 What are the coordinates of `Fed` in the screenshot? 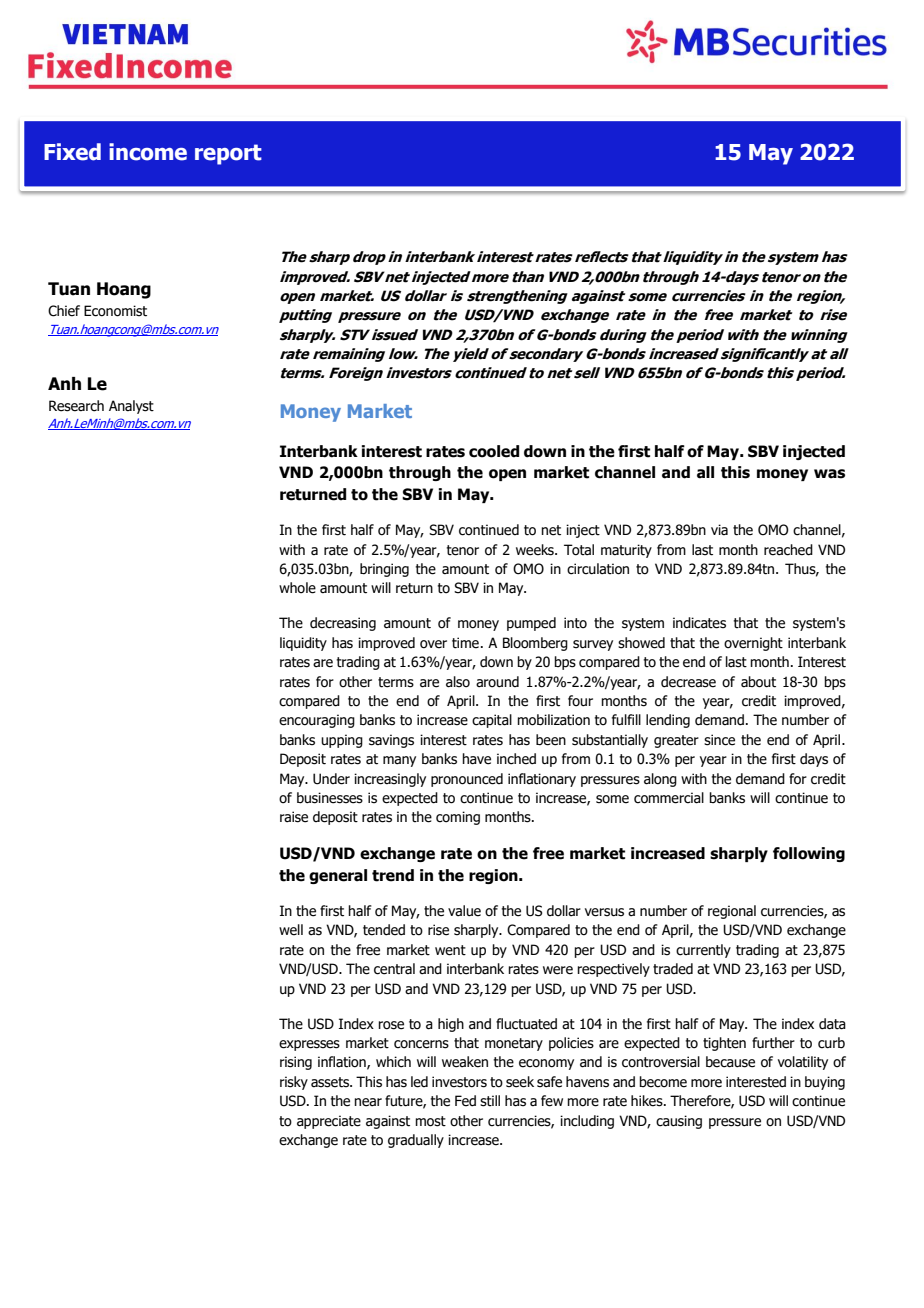 It's located at (465, 1101).
